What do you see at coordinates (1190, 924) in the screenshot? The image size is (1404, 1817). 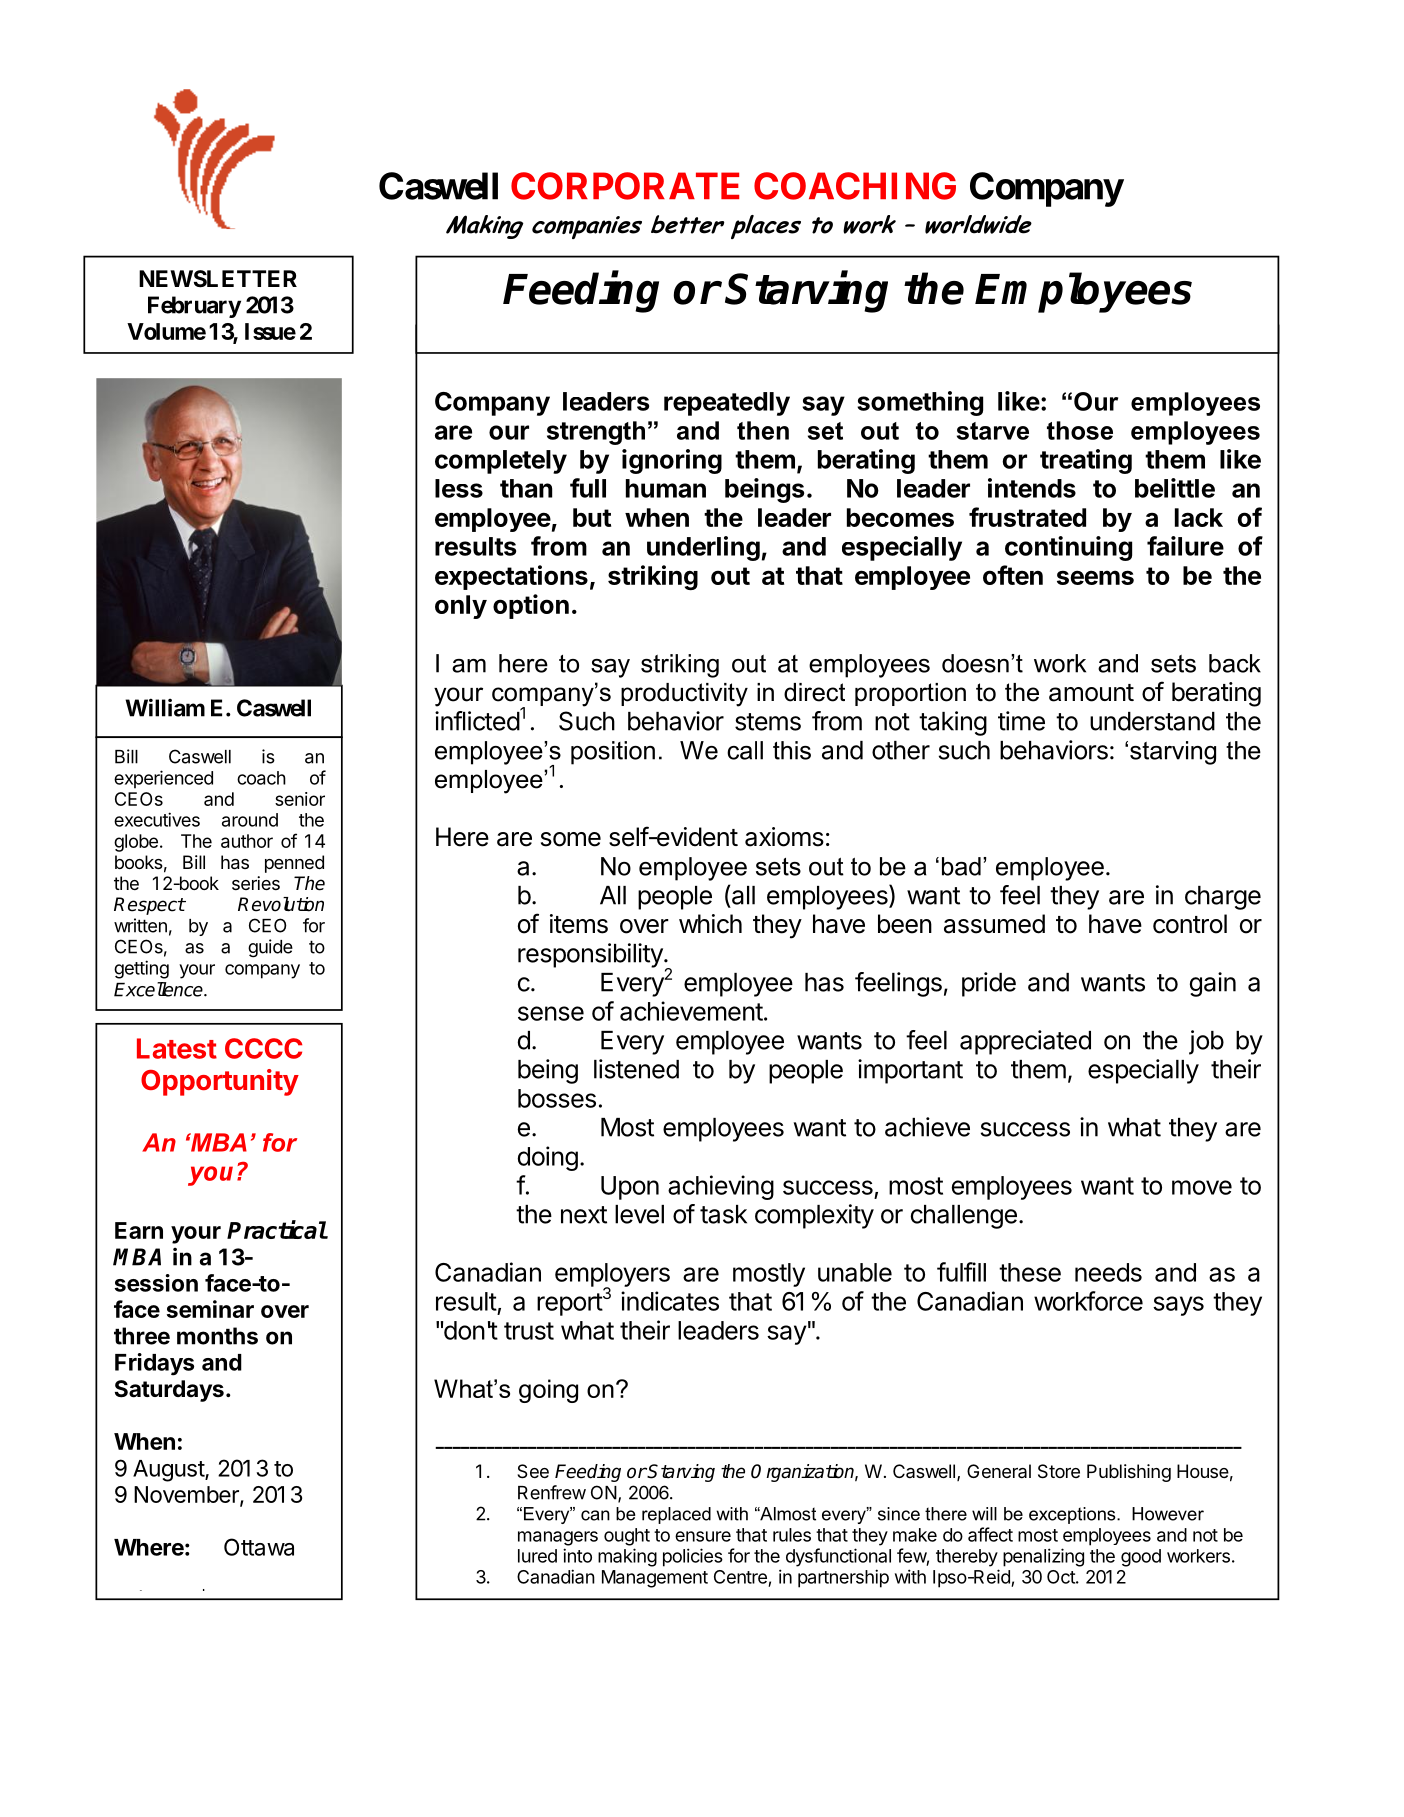 I see `control` at bounding box center [1190, 924].
